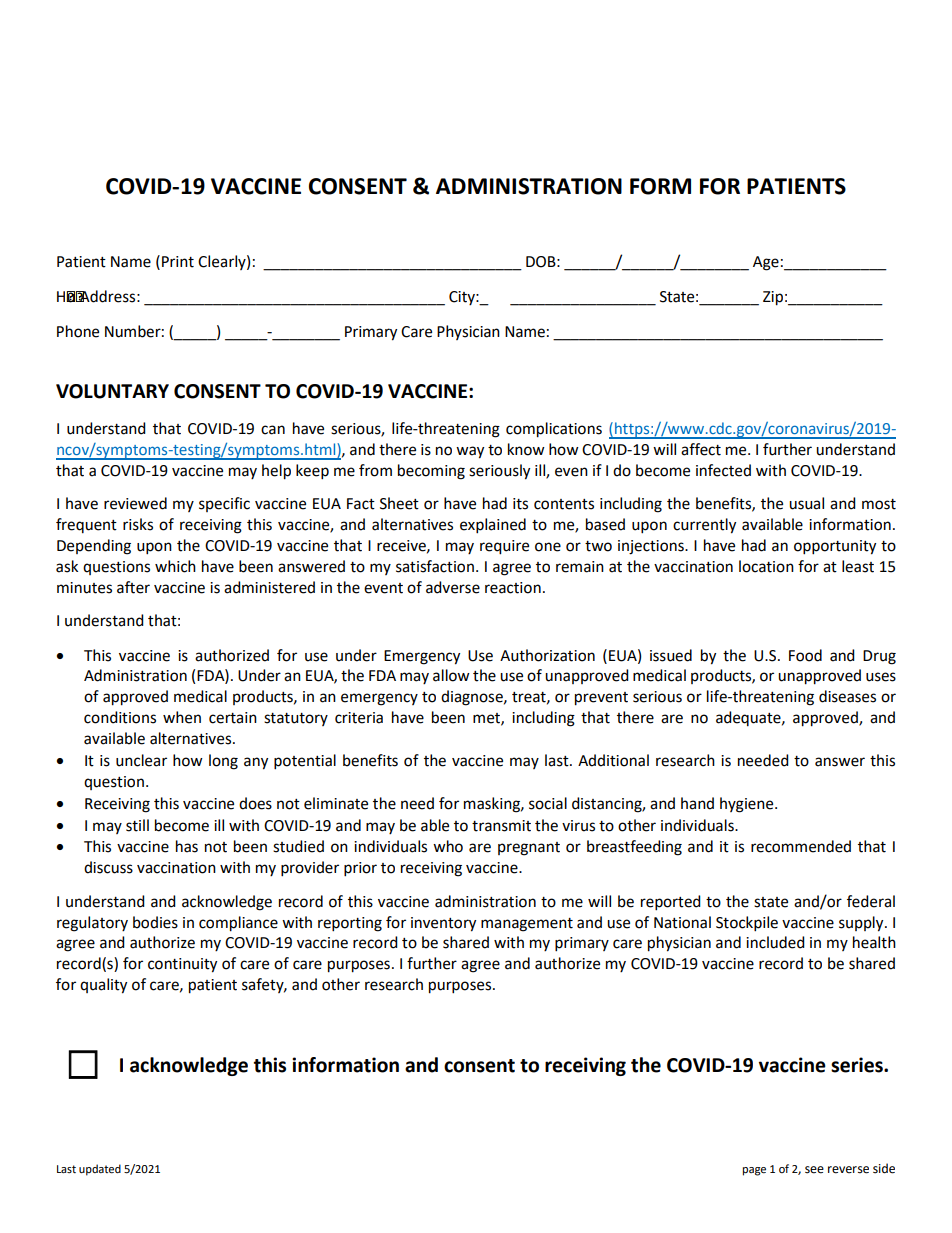  Describe the element at coordinates (448, 846) in the image. I see `who` at that location.
